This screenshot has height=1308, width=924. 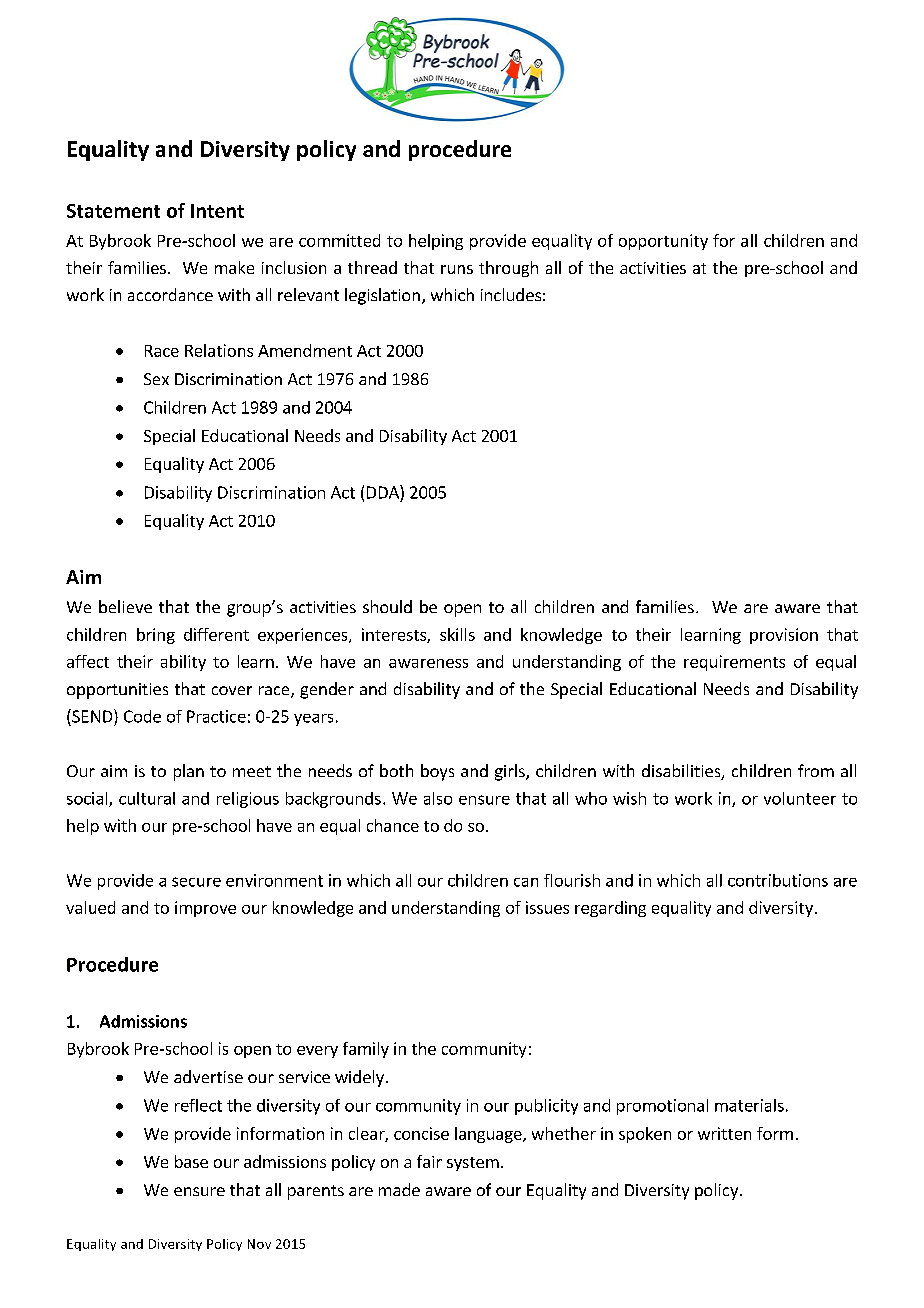 I want to click on Code, so click(x=142, y=716).
